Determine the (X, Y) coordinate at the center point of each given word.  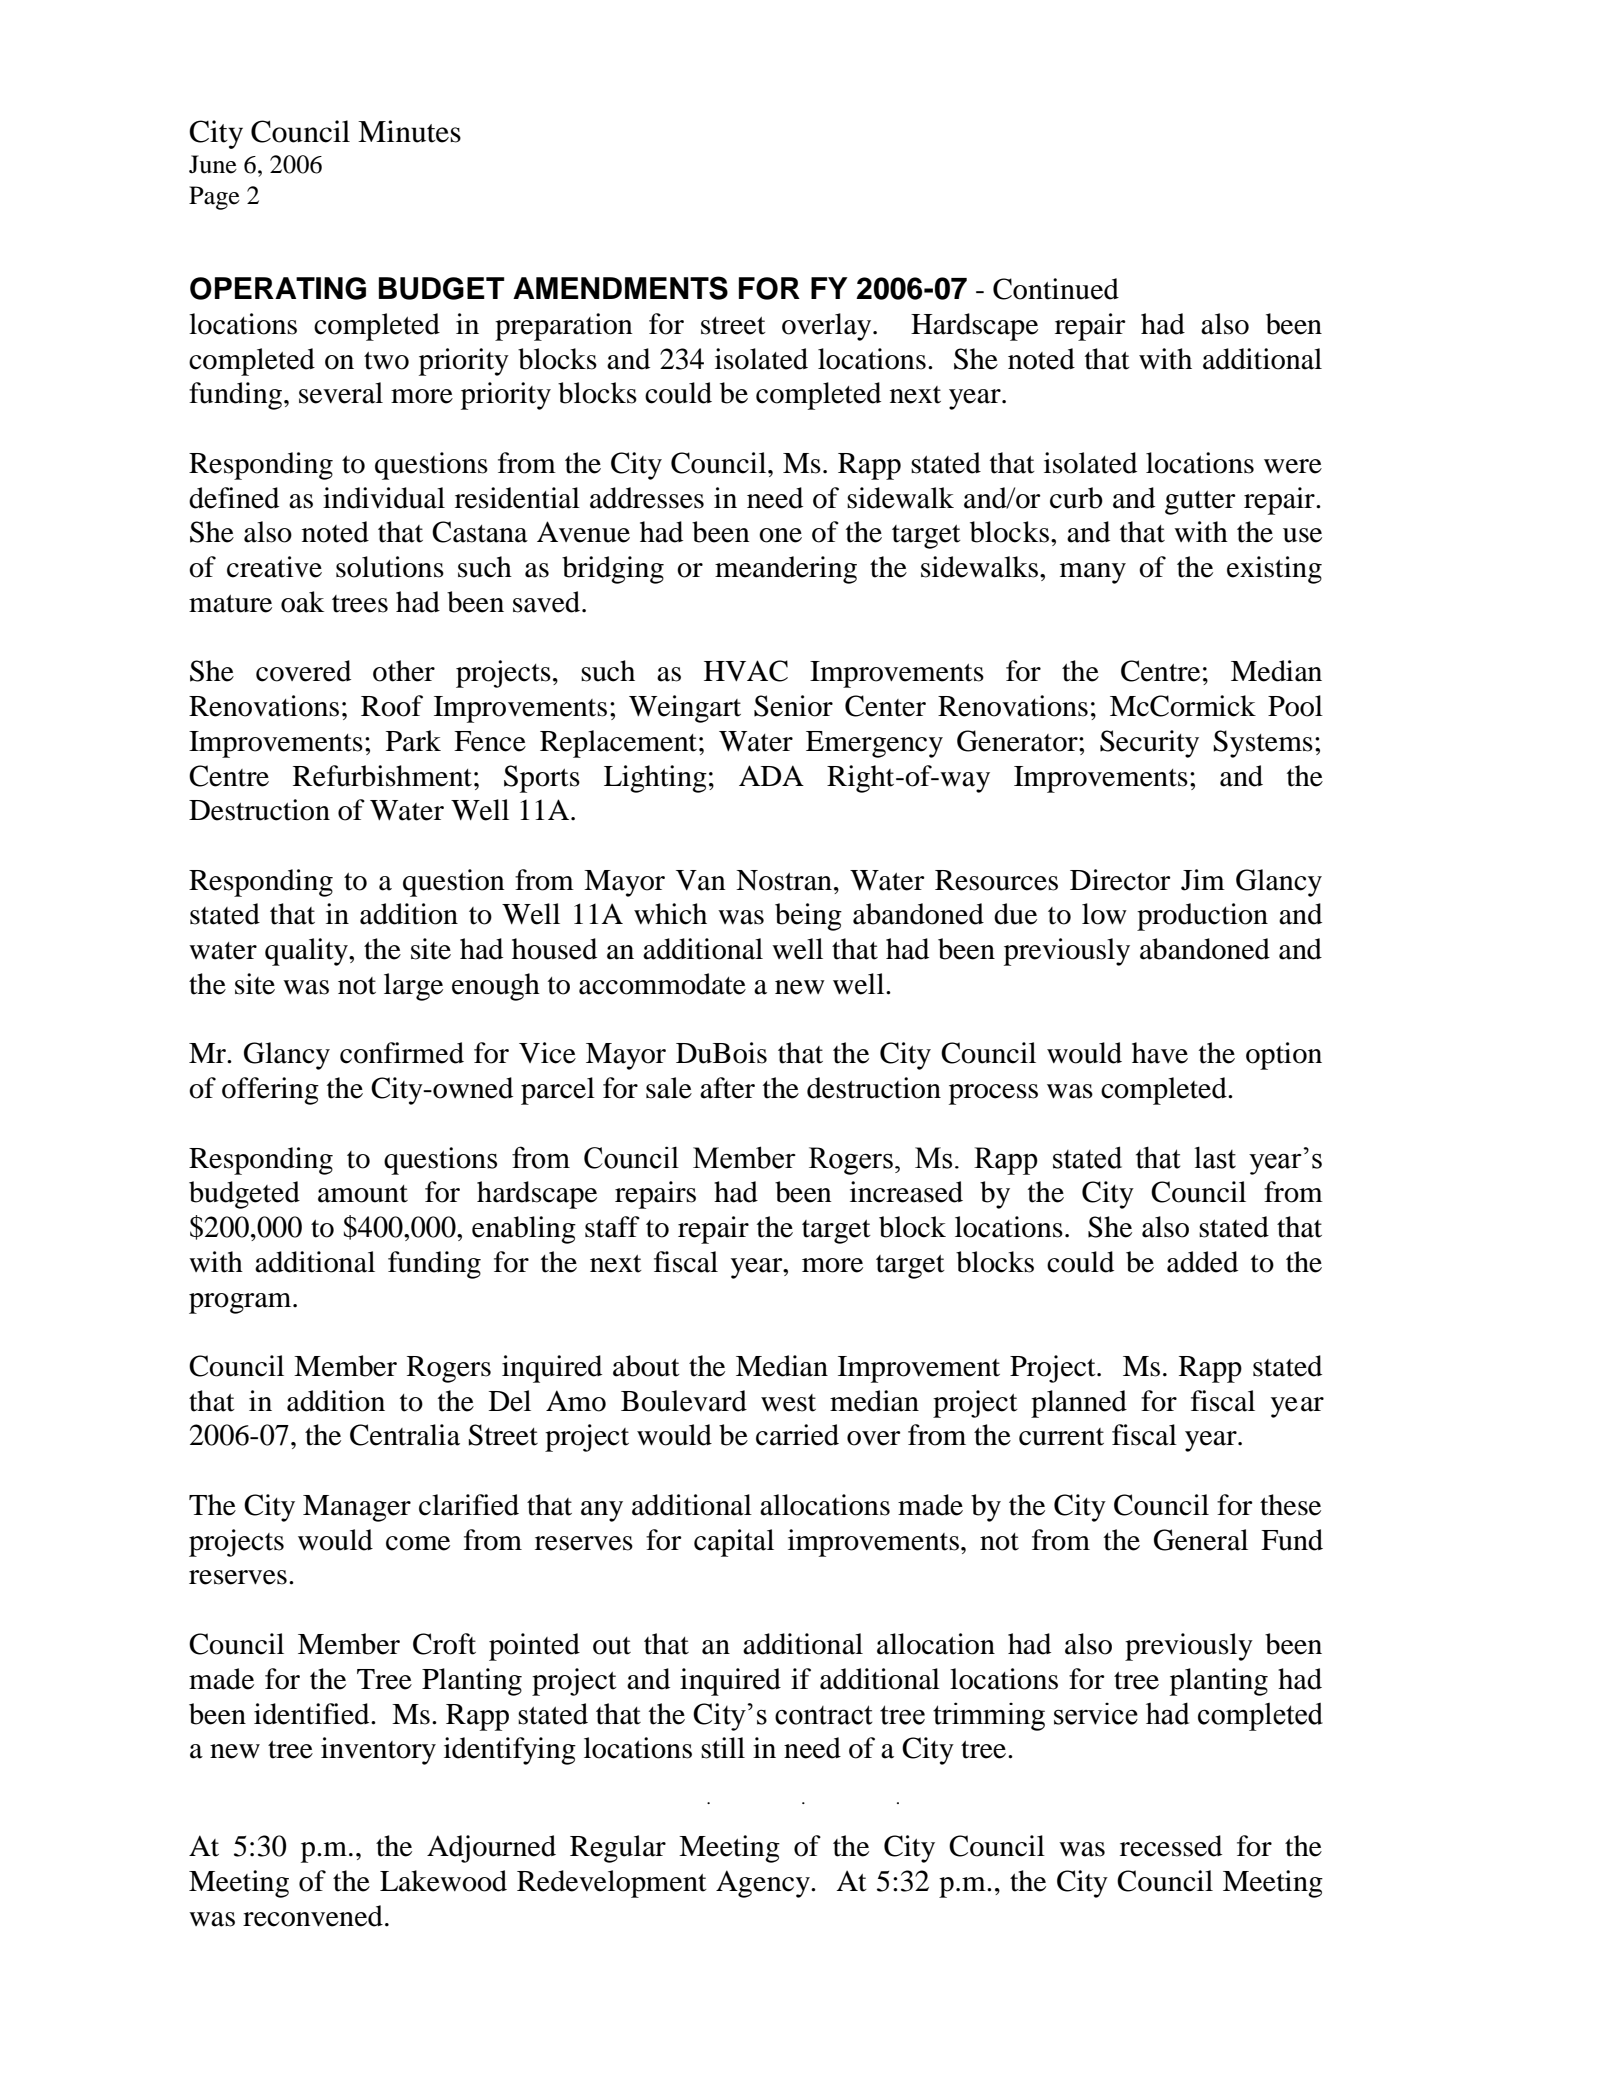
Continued (1056, 289)
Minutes (409, 131)
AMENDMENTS (620, 288)
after (727, 1088)
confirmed (402, 1053)
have (1160, 1053)
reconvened (313, 1916)
